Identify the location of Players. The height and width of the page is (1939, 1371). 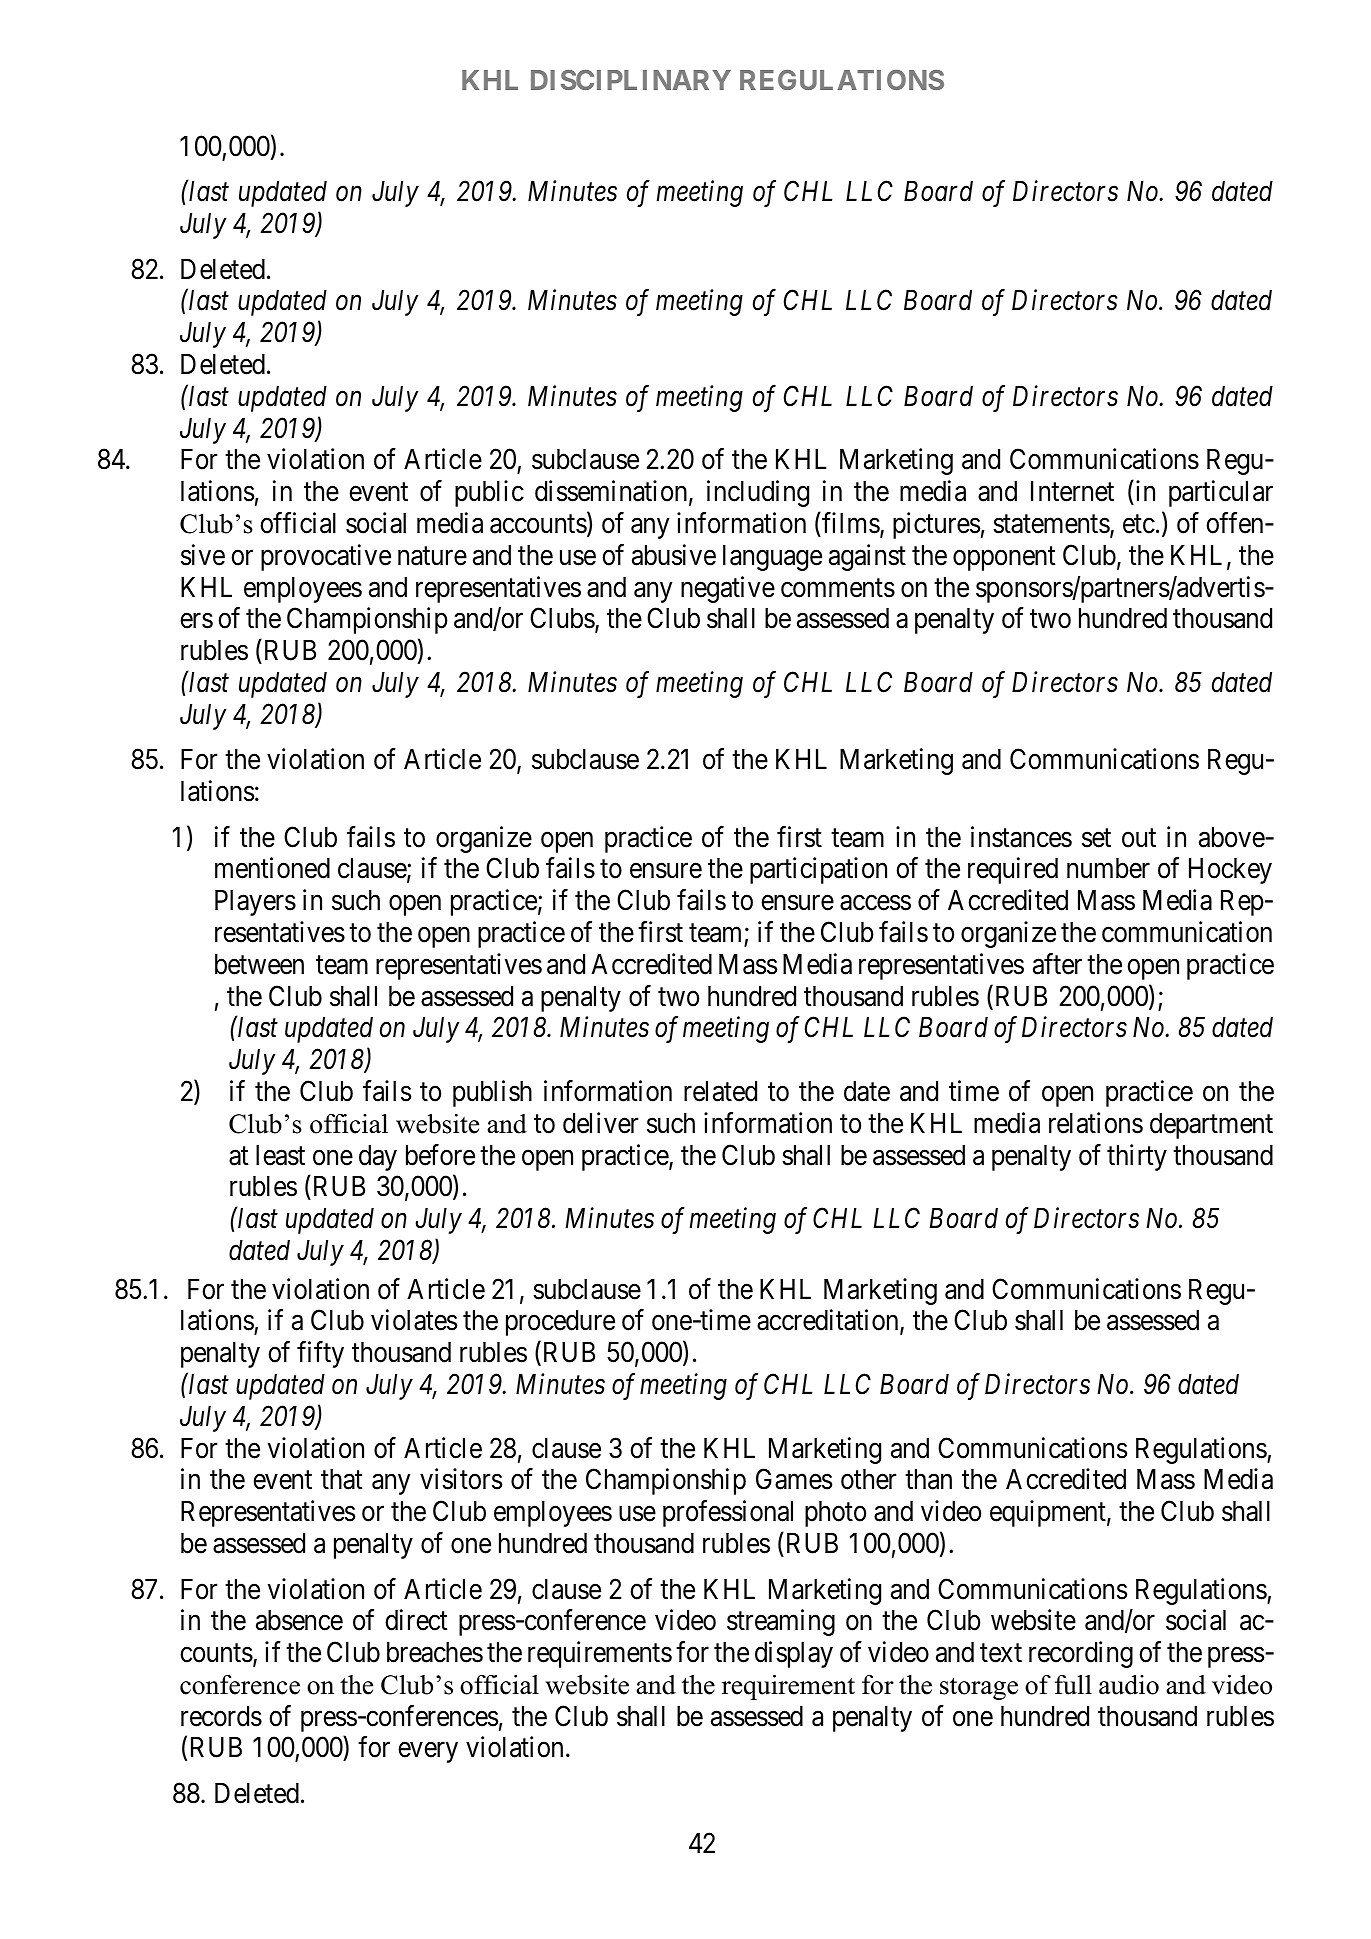
(255, 903).
